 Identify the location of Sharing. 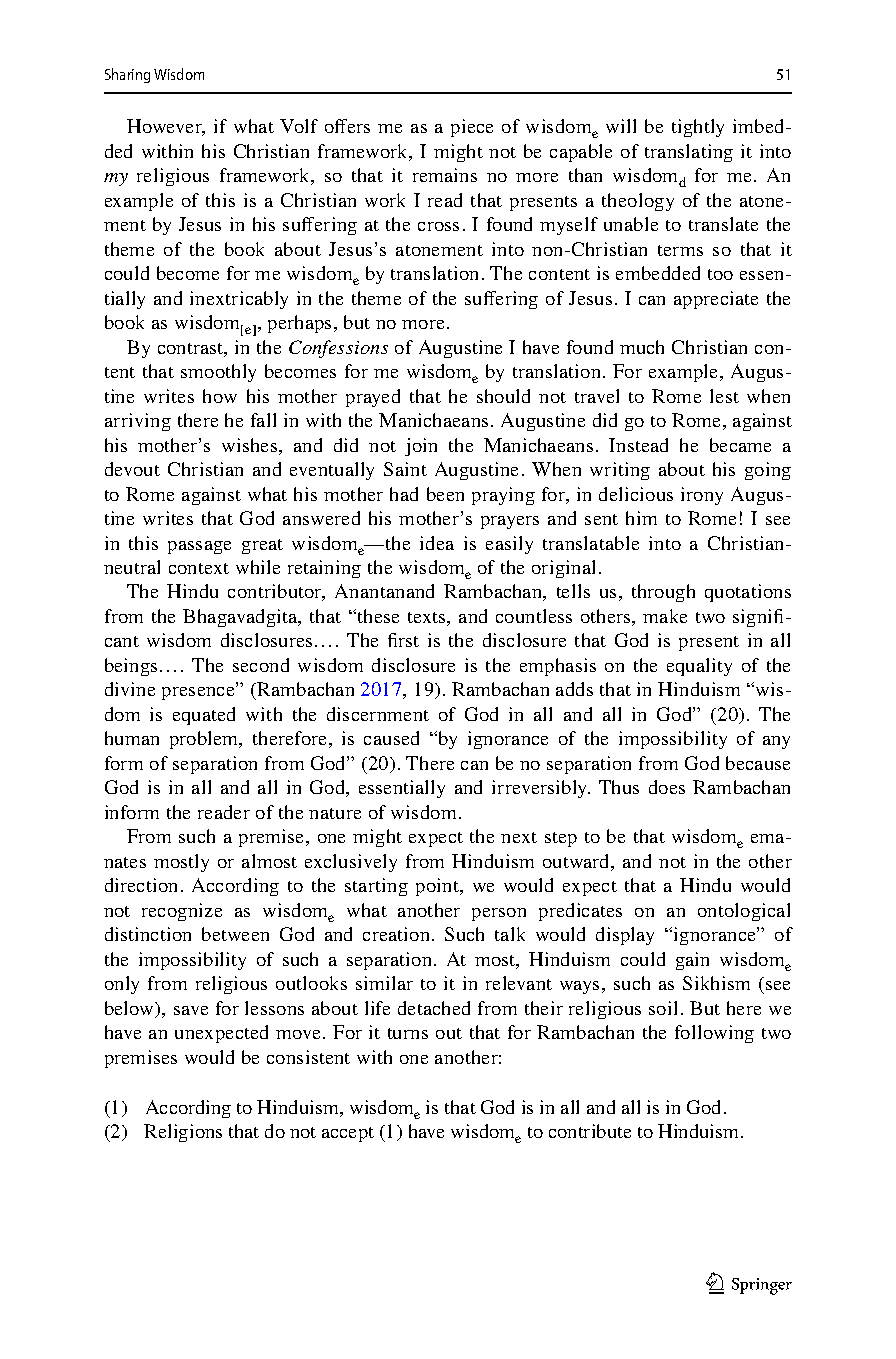
(127, 75).
